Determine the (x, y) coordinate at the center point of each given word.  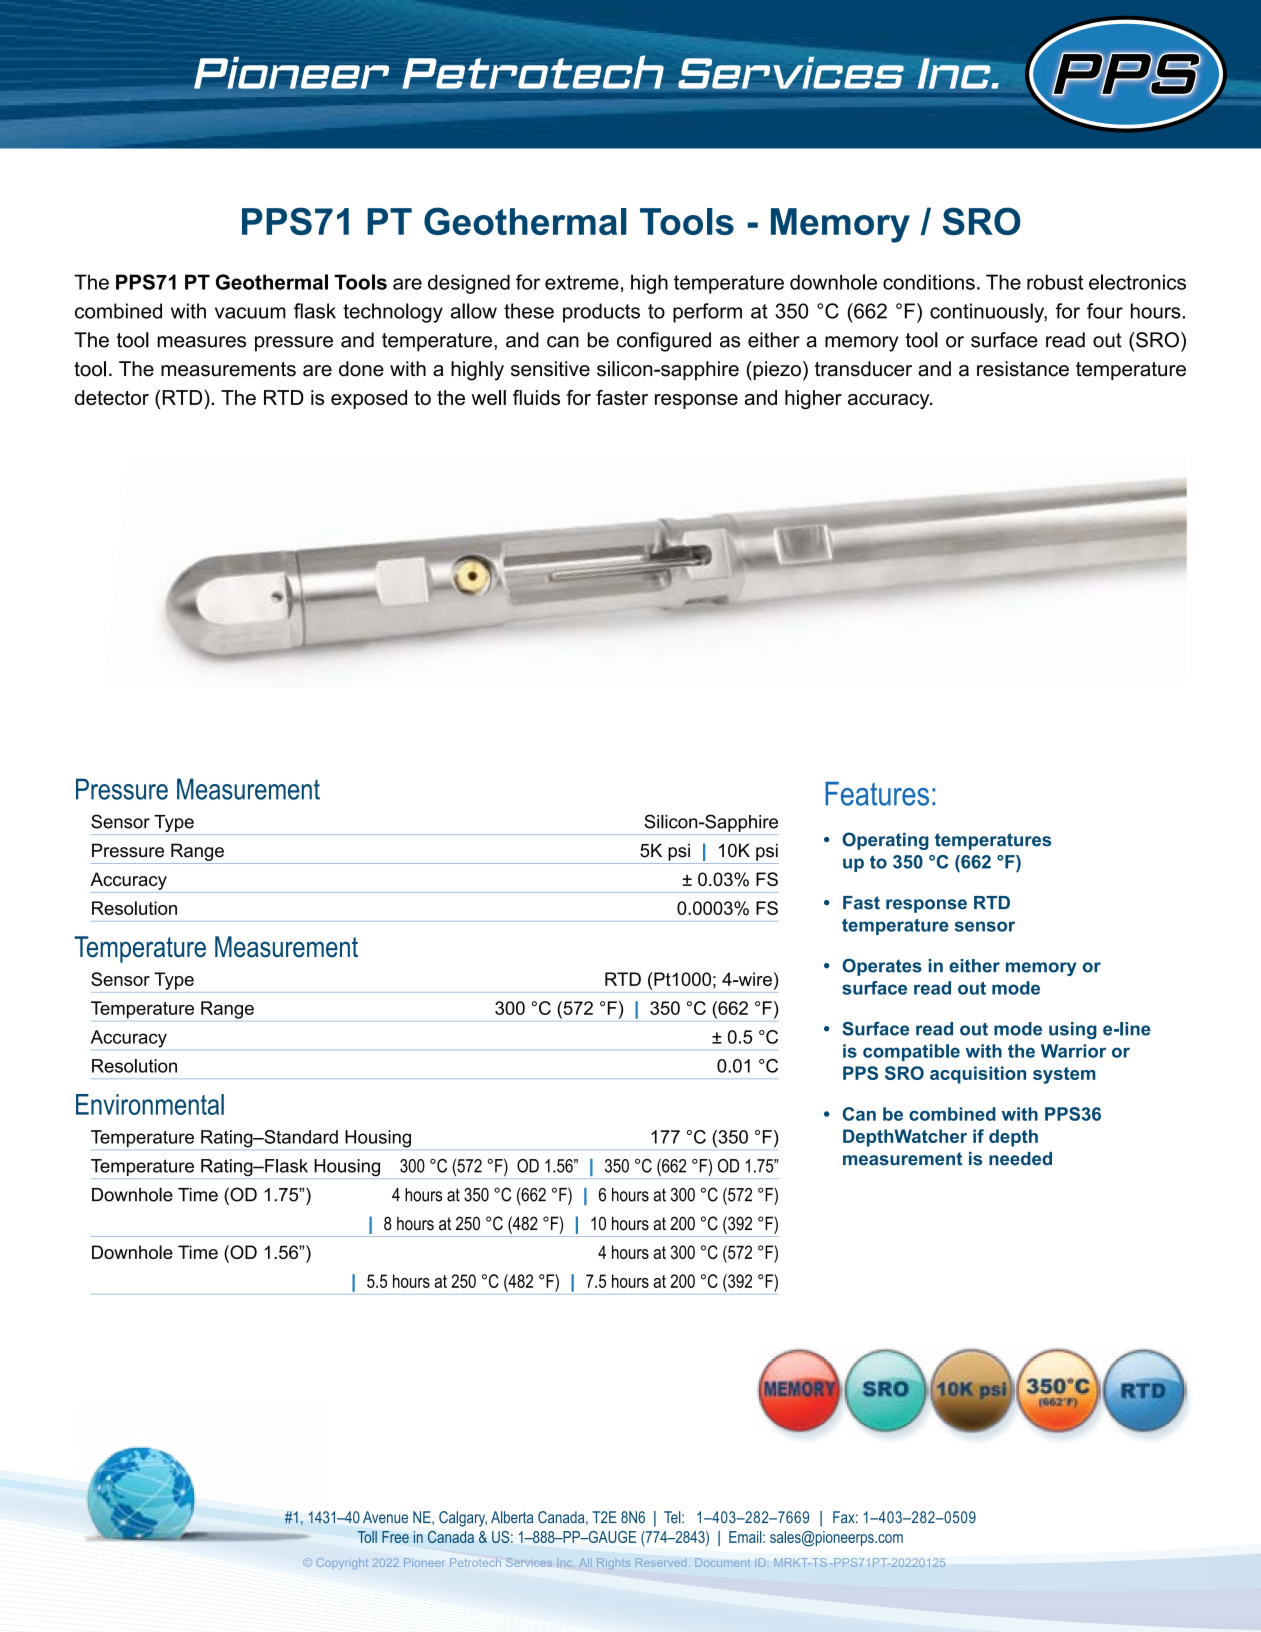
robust (1055, 282)
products (601, 313)
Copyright (342, 1563)
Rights (613, 1563)
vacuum (250, 313)
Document (722, 1562)
